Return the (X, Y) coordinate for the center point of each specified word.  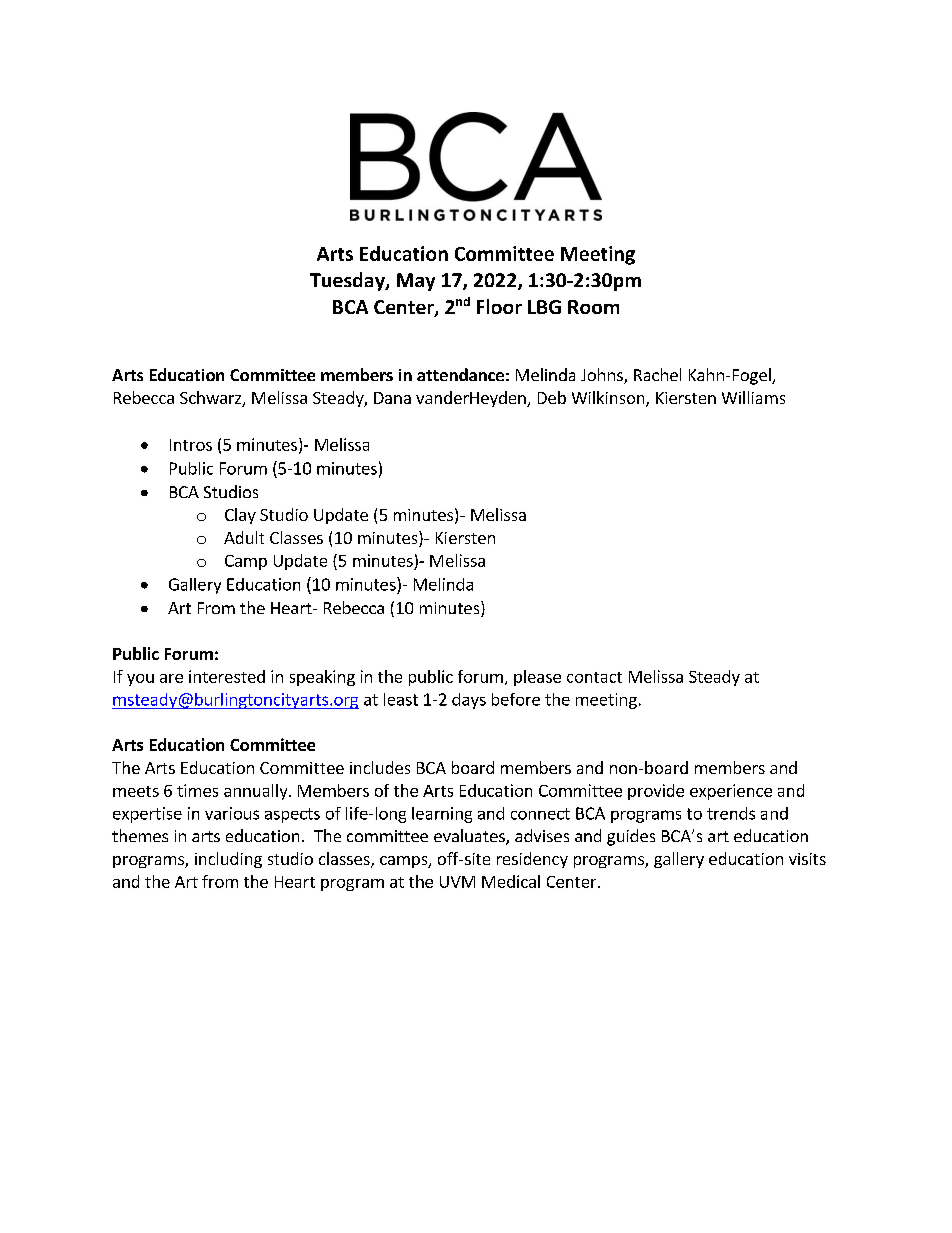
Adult (244, 537)
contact (594, 677)
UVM (457, 882)
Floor (499, 306)
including (228, 860)
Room (593, 307)
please (537, 678)
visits (807, 859)
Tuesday (348, 281)
